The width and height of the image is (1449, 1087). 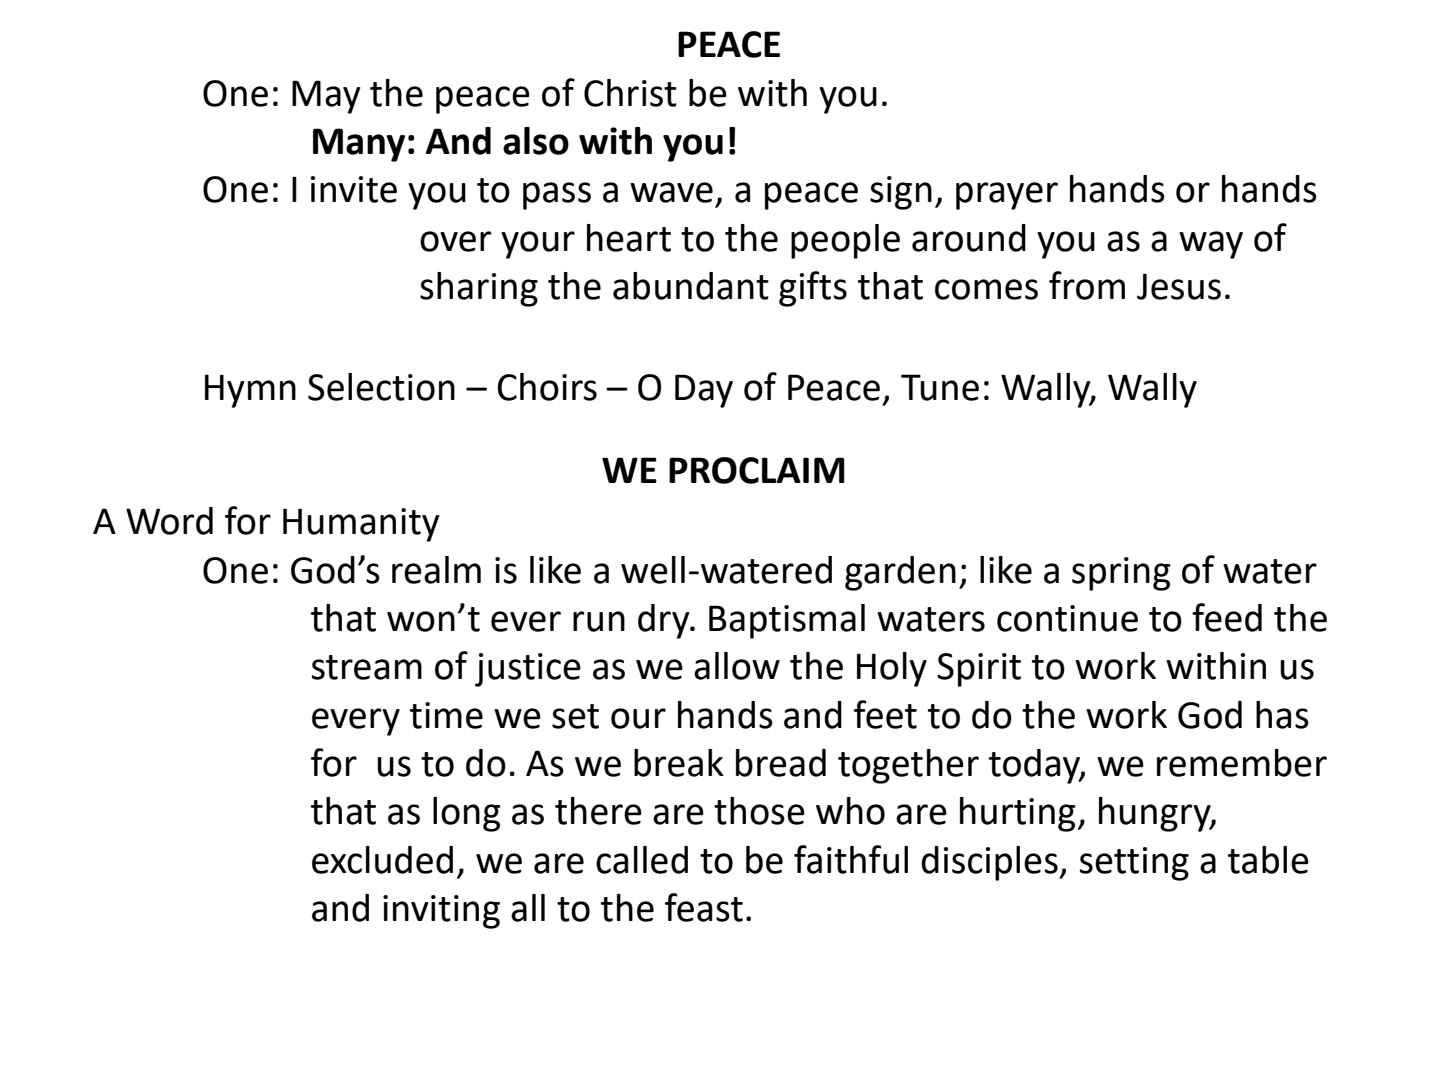 What do you see at coordinates (1282, 715) in the image?
I see `has` at bounding box center [1282, 715].
